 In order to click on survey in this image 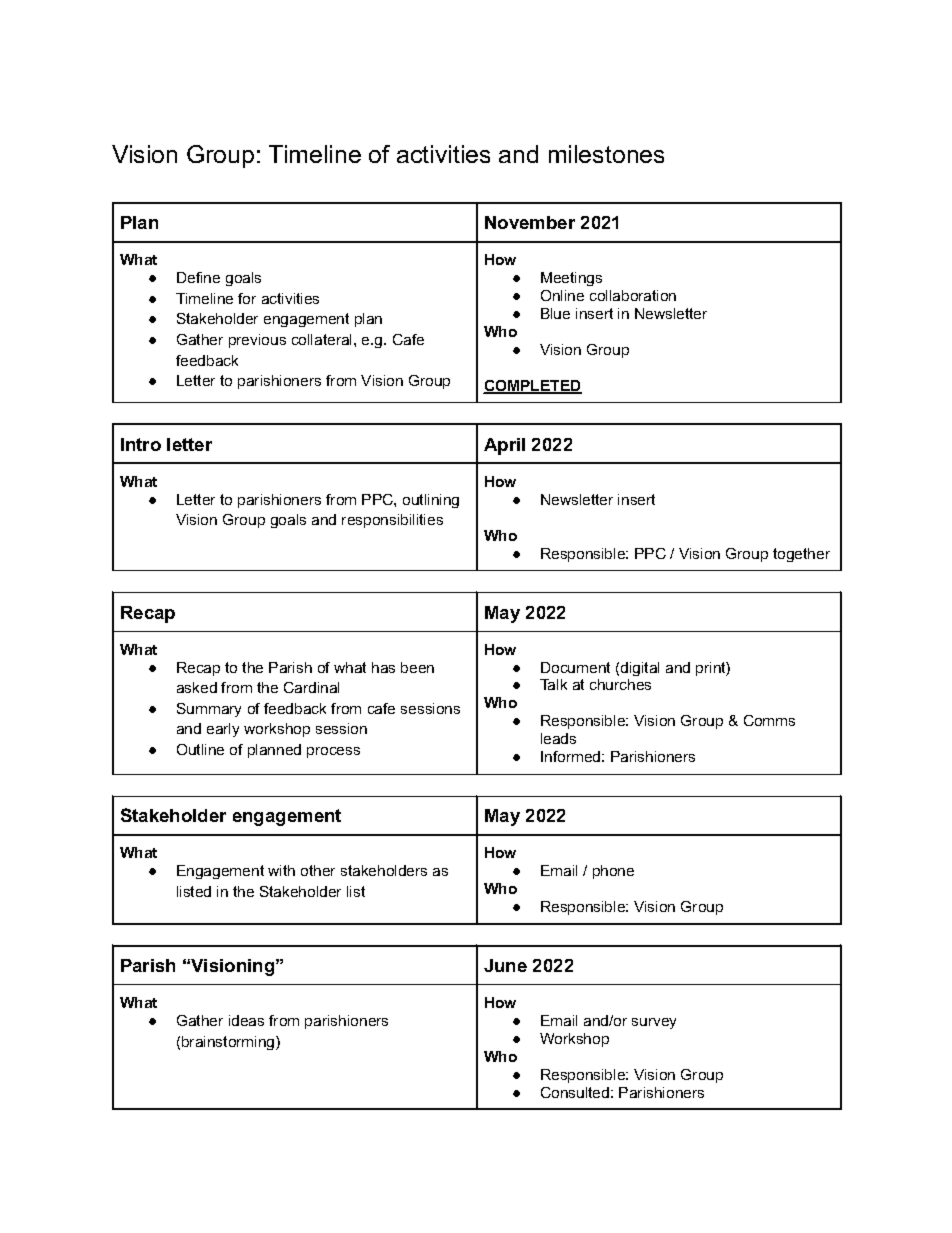, I will do `click(654, 1023)`.
